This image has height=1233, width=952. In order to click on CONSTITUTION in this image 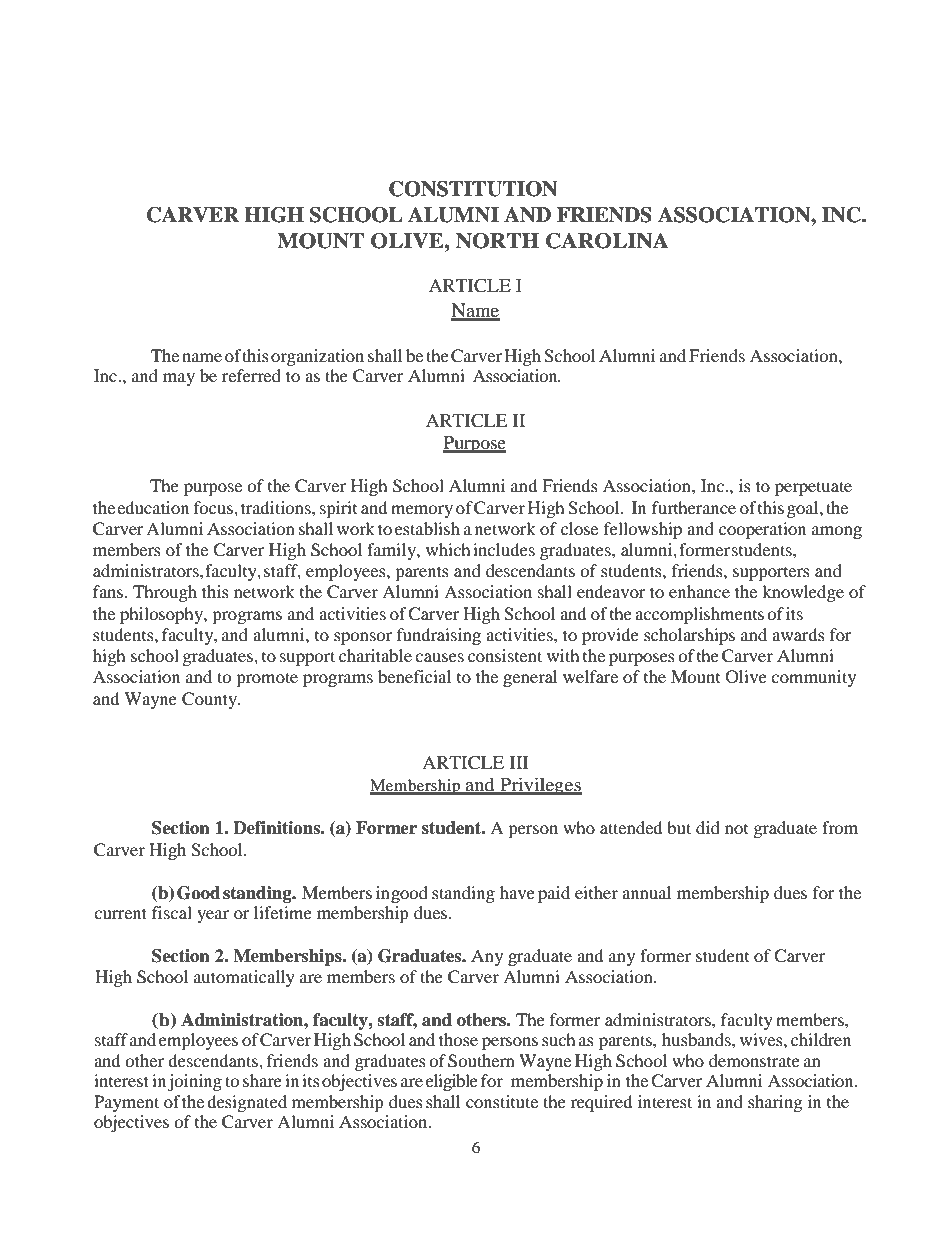, I will do `click(473, 189)`.
